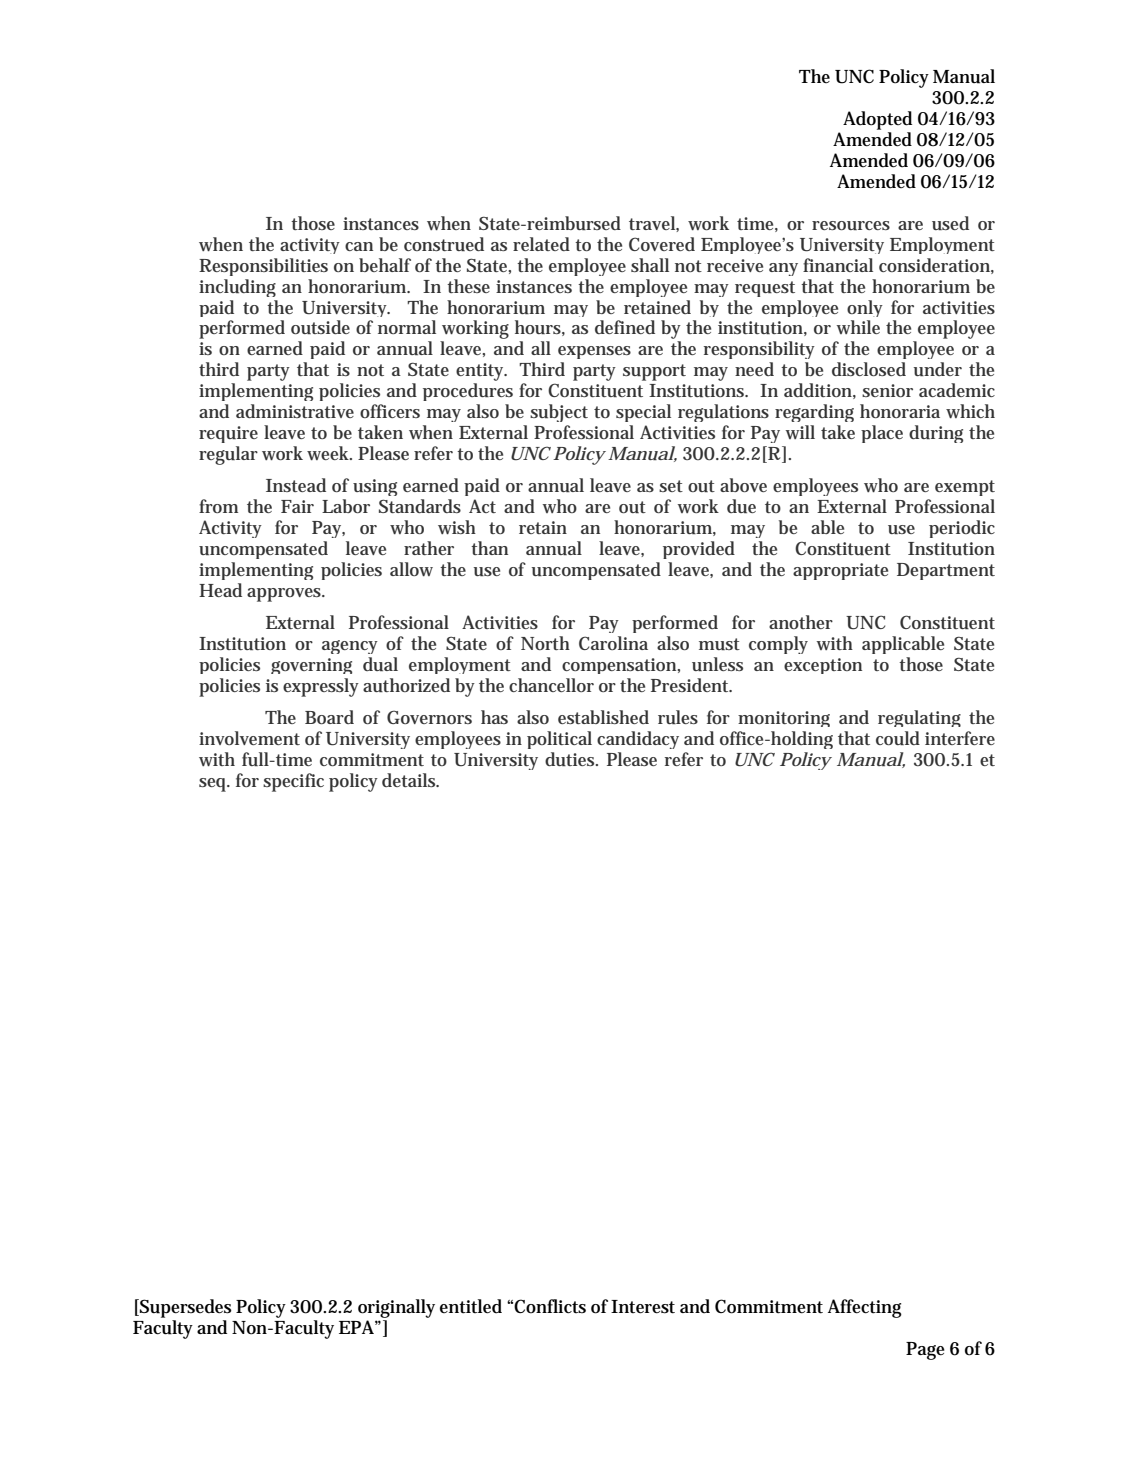  What do you see at coordinates (877, 120) in the document?
I see `Adopted` at bounding box center [877, 120].
